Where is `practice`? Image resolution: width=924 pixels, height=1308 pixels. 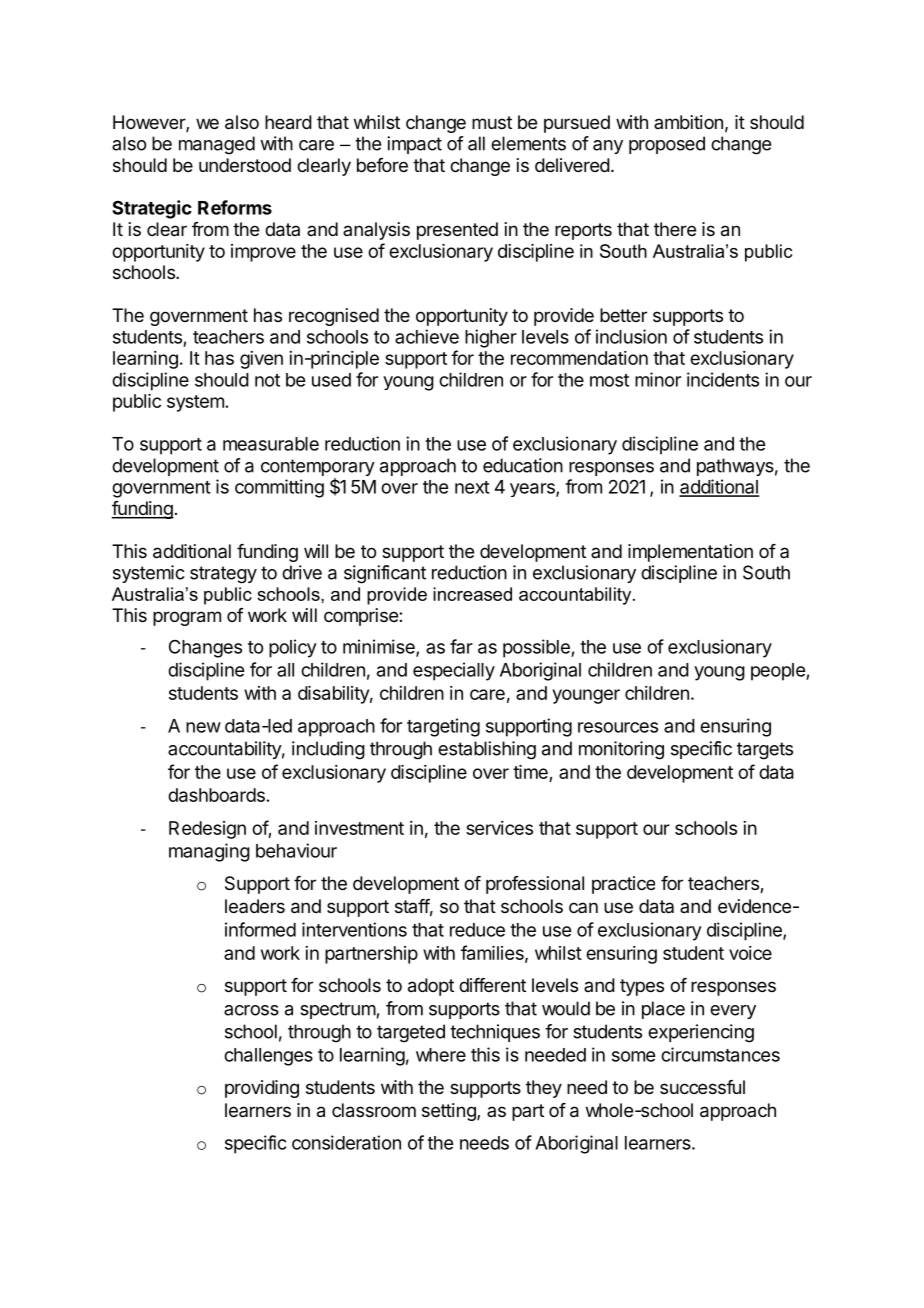 practice is located at coordinates (623, 885).
